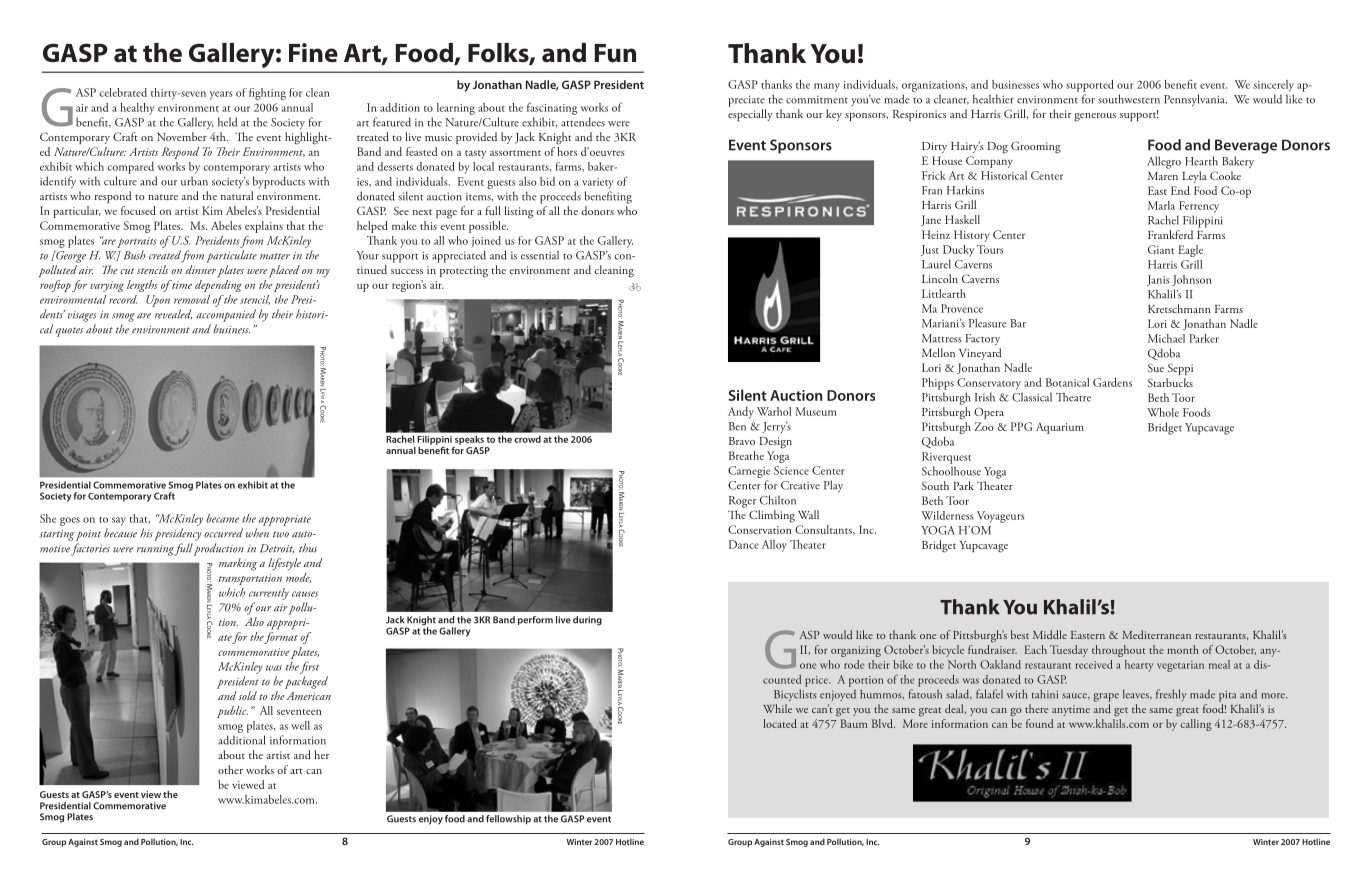  I want to click on focused, so click(138, 210).
